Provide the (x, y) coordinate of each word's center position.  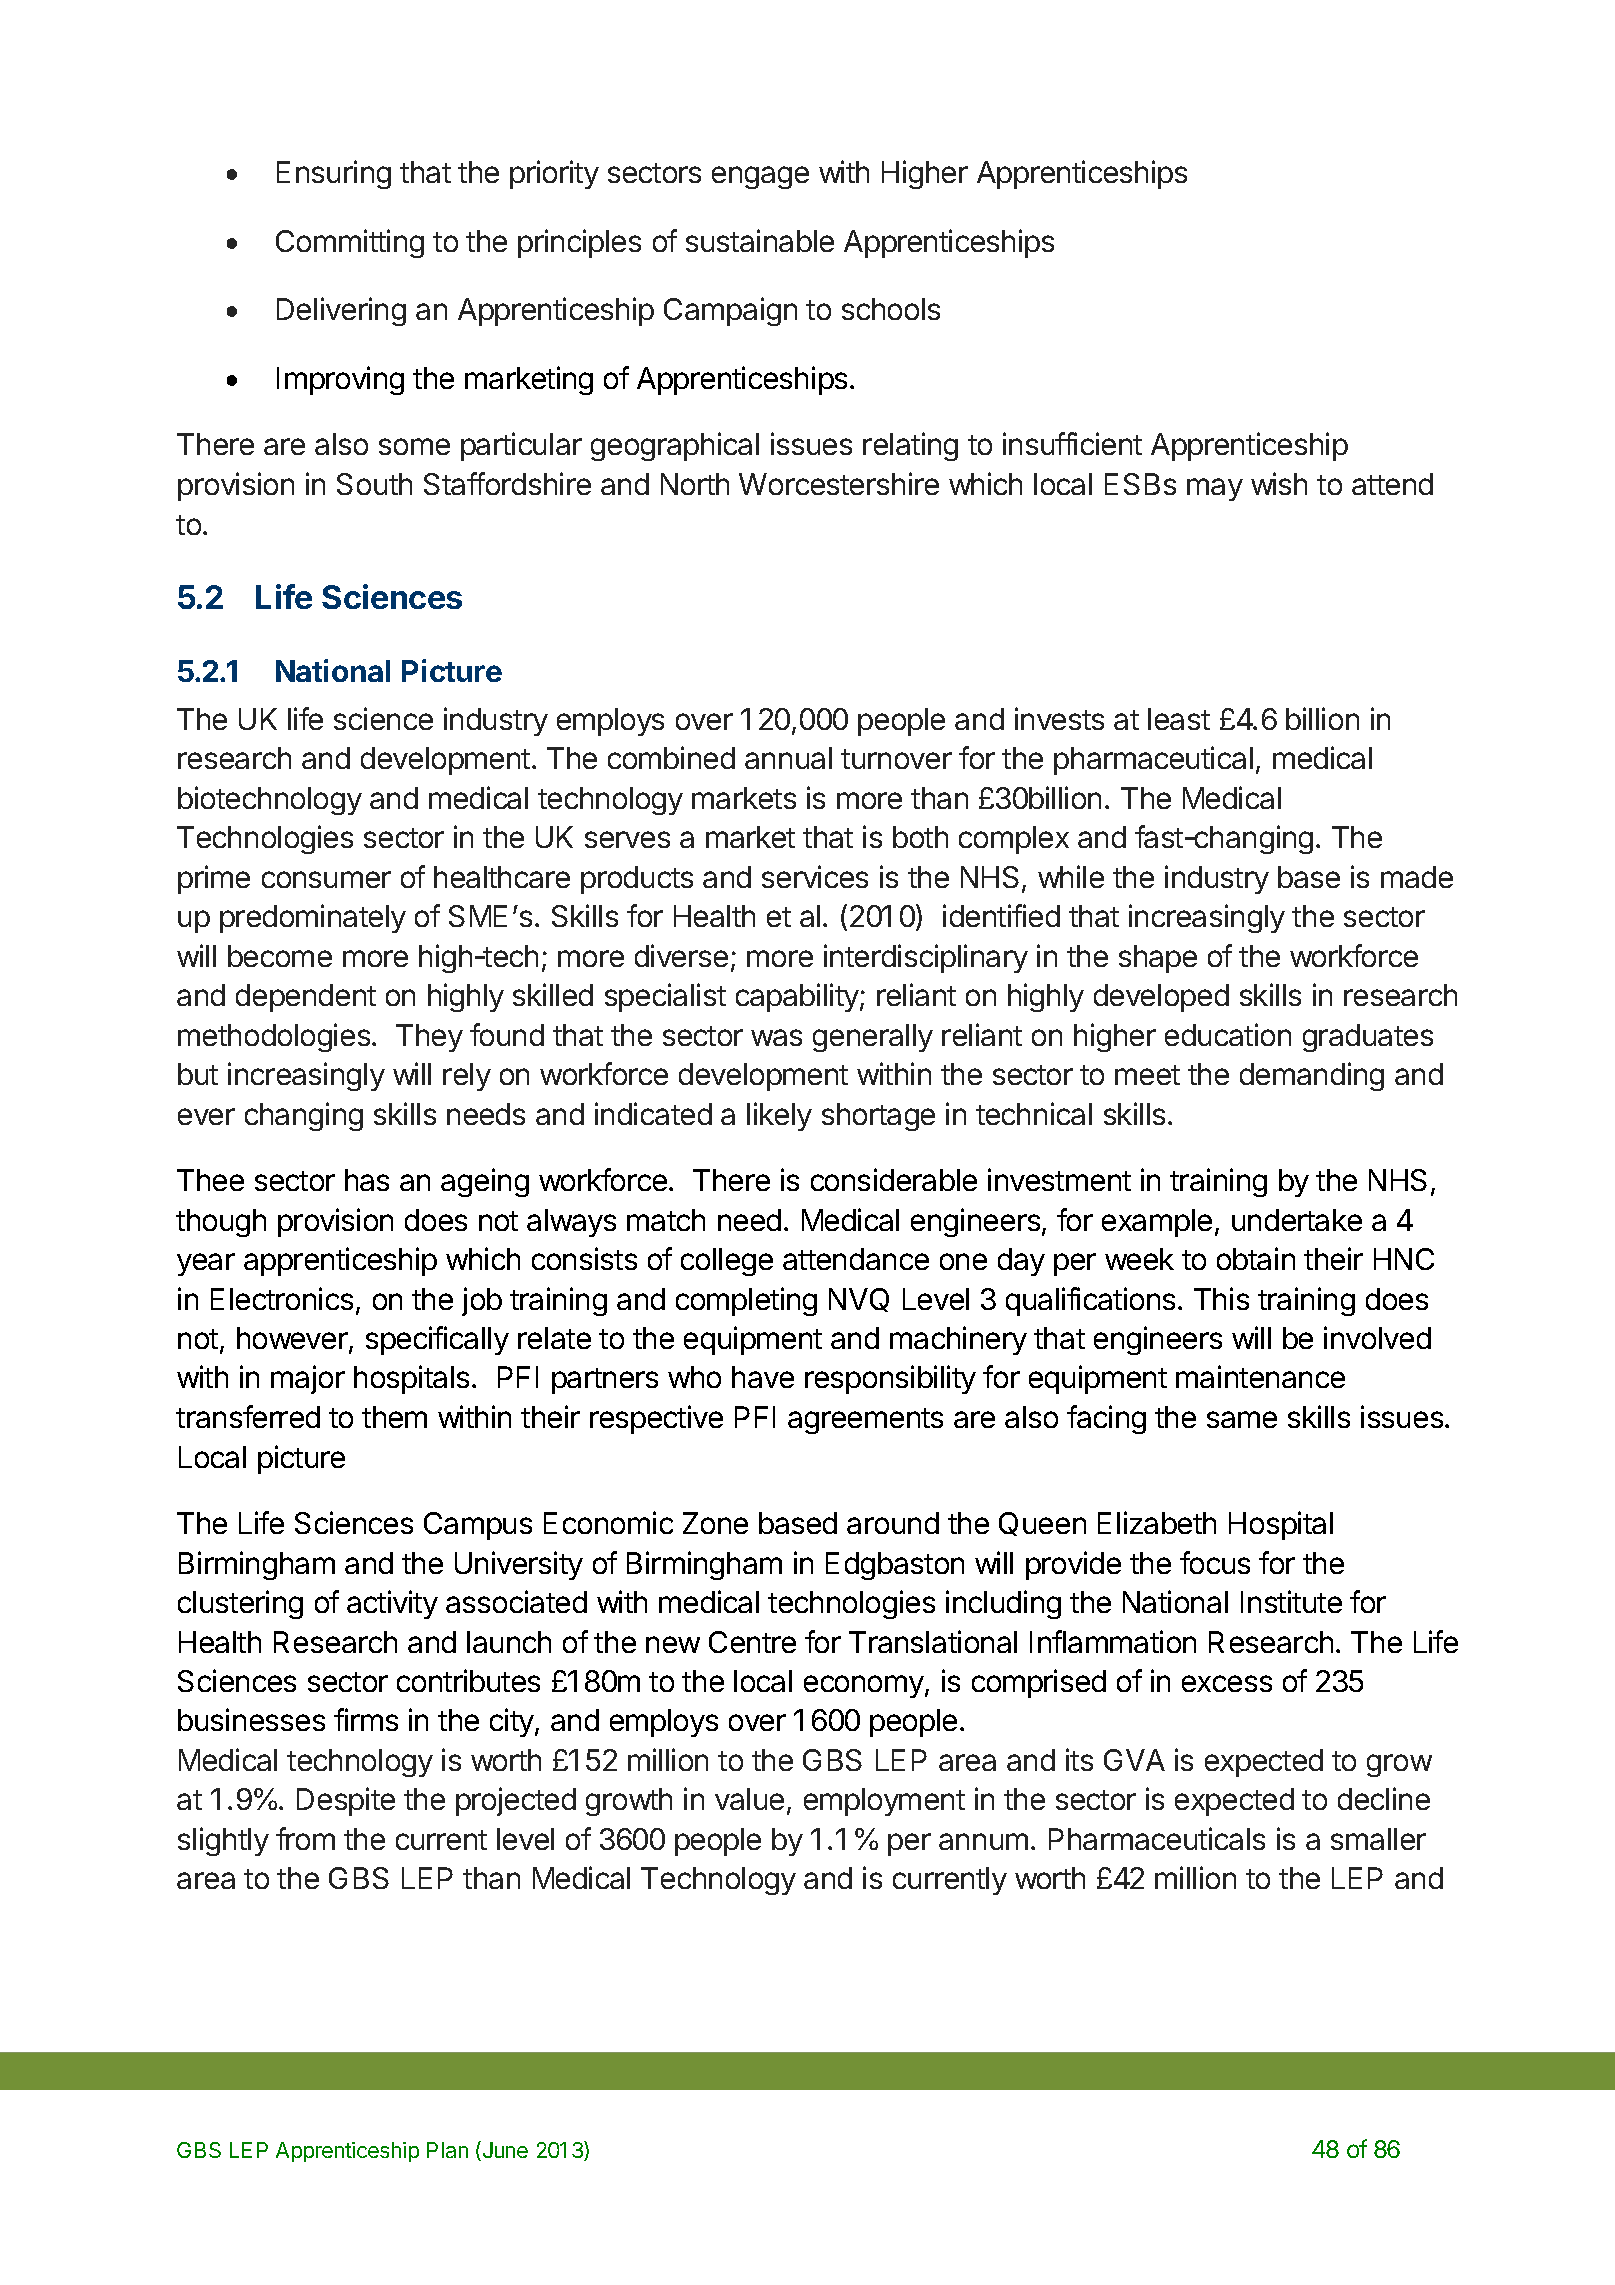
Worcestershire (839, 483)
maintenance (1260, 1376)
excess (1227, 1683)
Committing (350, 243)
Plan (447, 2150)
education (1228, 1034)
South (374, 484)
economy (865, 1686)
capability (798, 997)
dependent (306, 998)
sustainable (760, 240)
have (763, 1377)
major (308, 1379)
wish (1279, 483)
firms (366, 1719)
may (1215, 489)
